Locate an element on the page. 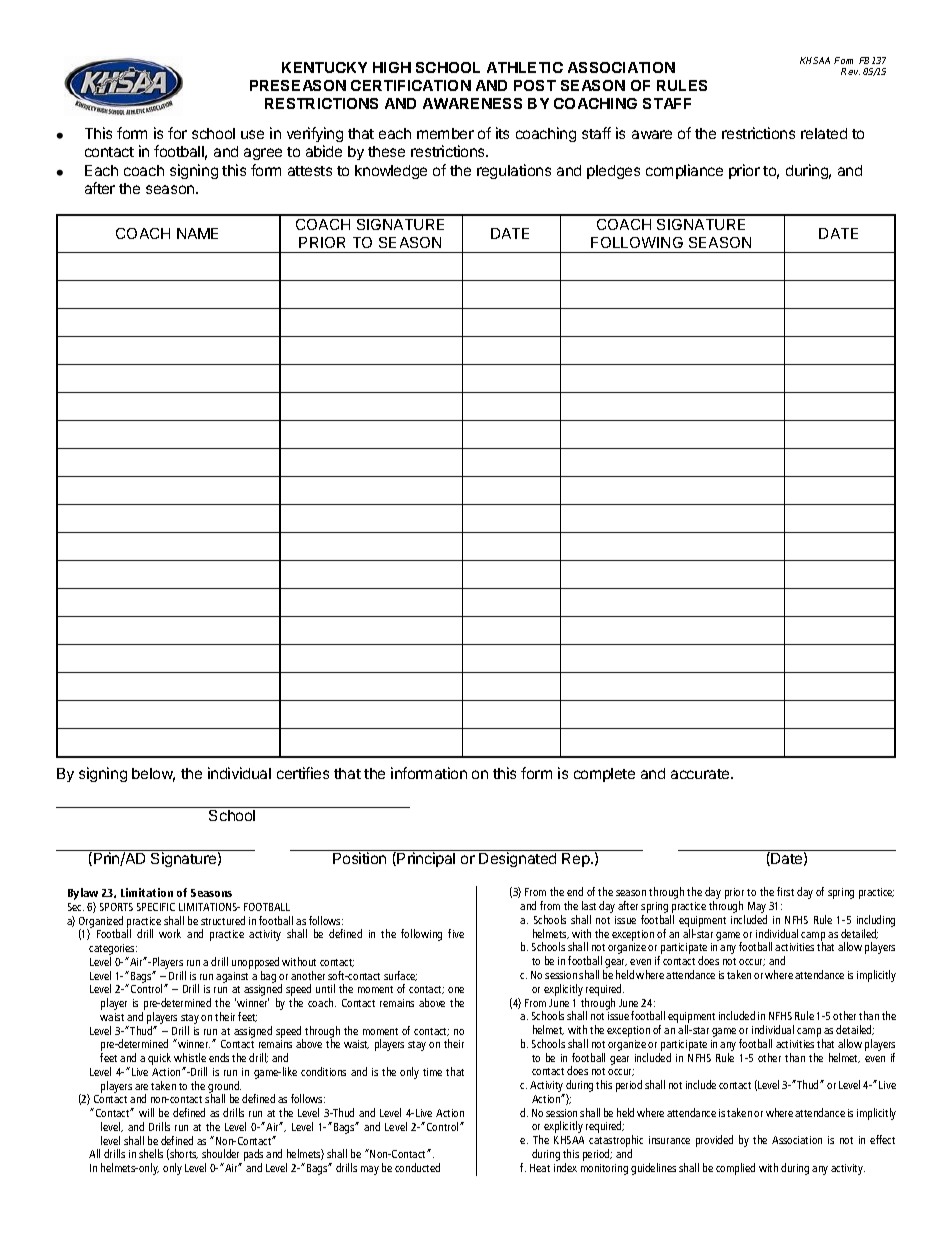 Image resolution: width=952 pixels, height=1233 pixels. use is located at coordinates (252, 134).
